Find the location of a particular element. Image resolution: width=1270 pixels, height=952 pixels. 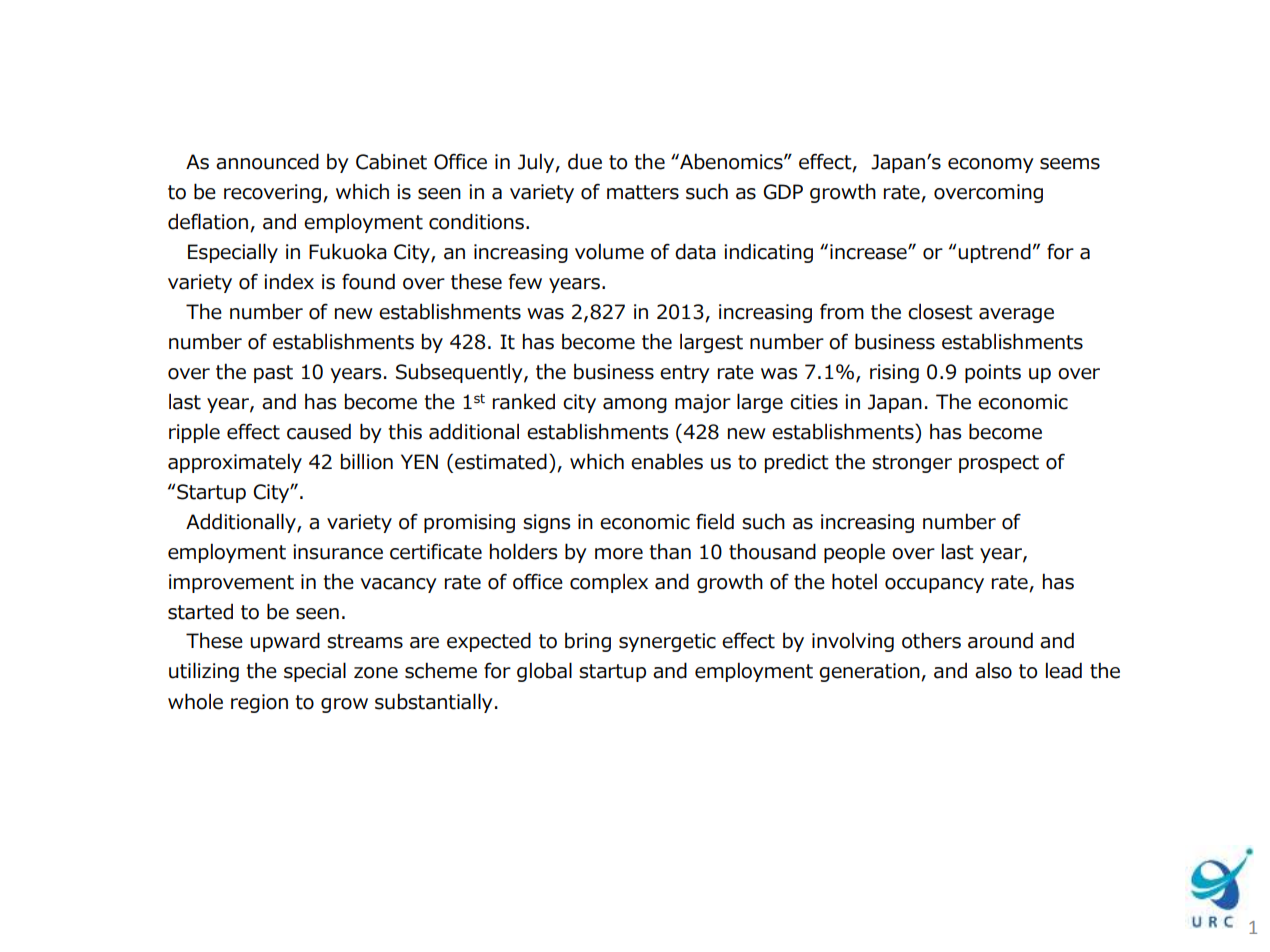

seems is located at coordinates (1070, 164).
